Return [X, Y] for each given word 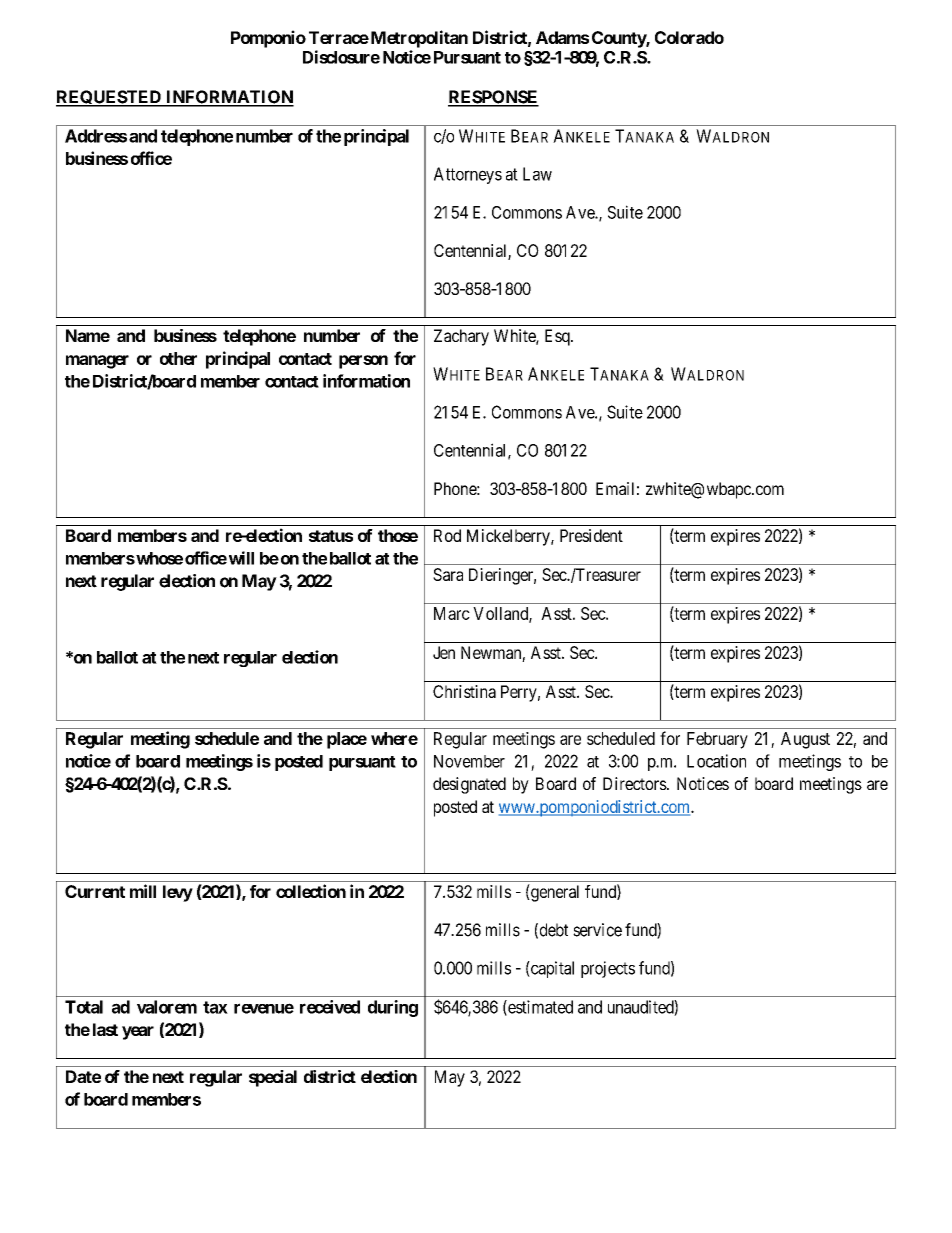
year [138, 1033]
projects [608, 969]
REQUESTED [109, 98]
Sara [448, 574]
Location [716, 761]
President [591, 535]
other [178, 358]
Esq [558, 337]
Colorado [689, 37]
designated [469, 785]
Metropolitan [418, 39]
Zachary [461, 337]
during [393, 1008]
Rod [447, 535]
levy [178, 893]
